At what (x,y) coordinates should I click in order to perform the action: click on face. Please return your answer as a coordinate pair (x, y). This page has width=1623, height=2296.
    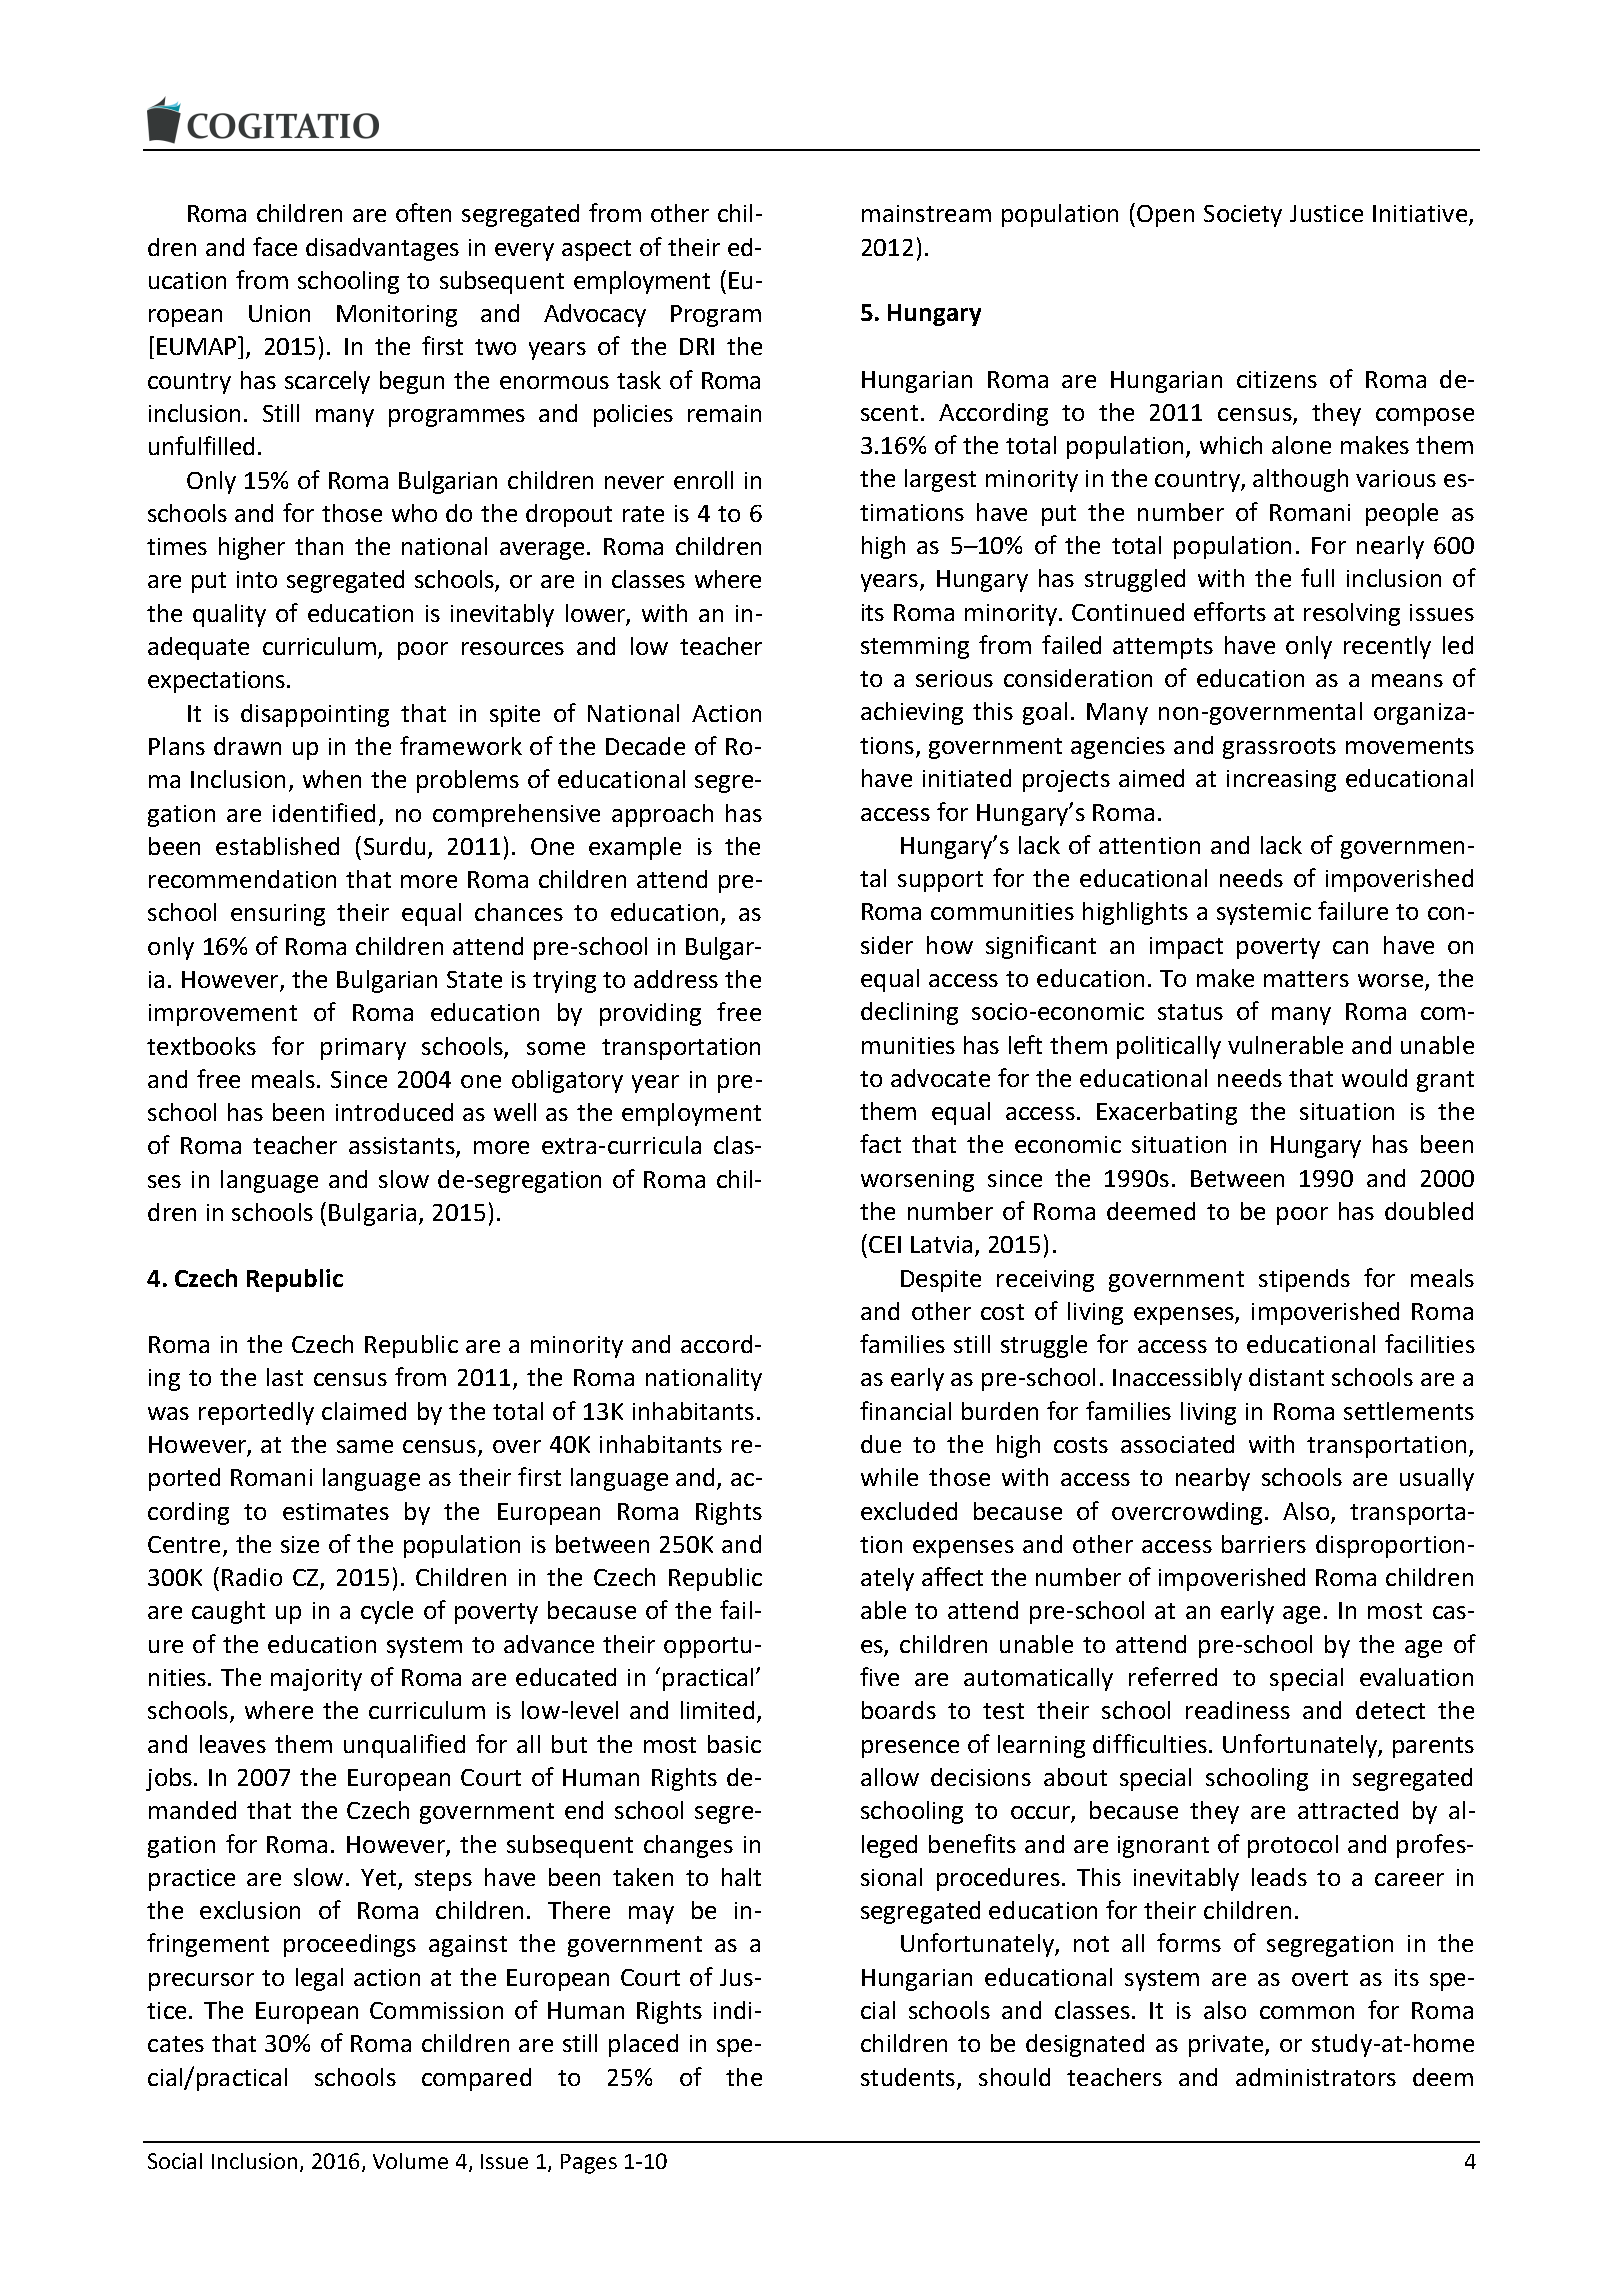
    Looking at the image, I should click on (275, 246).
